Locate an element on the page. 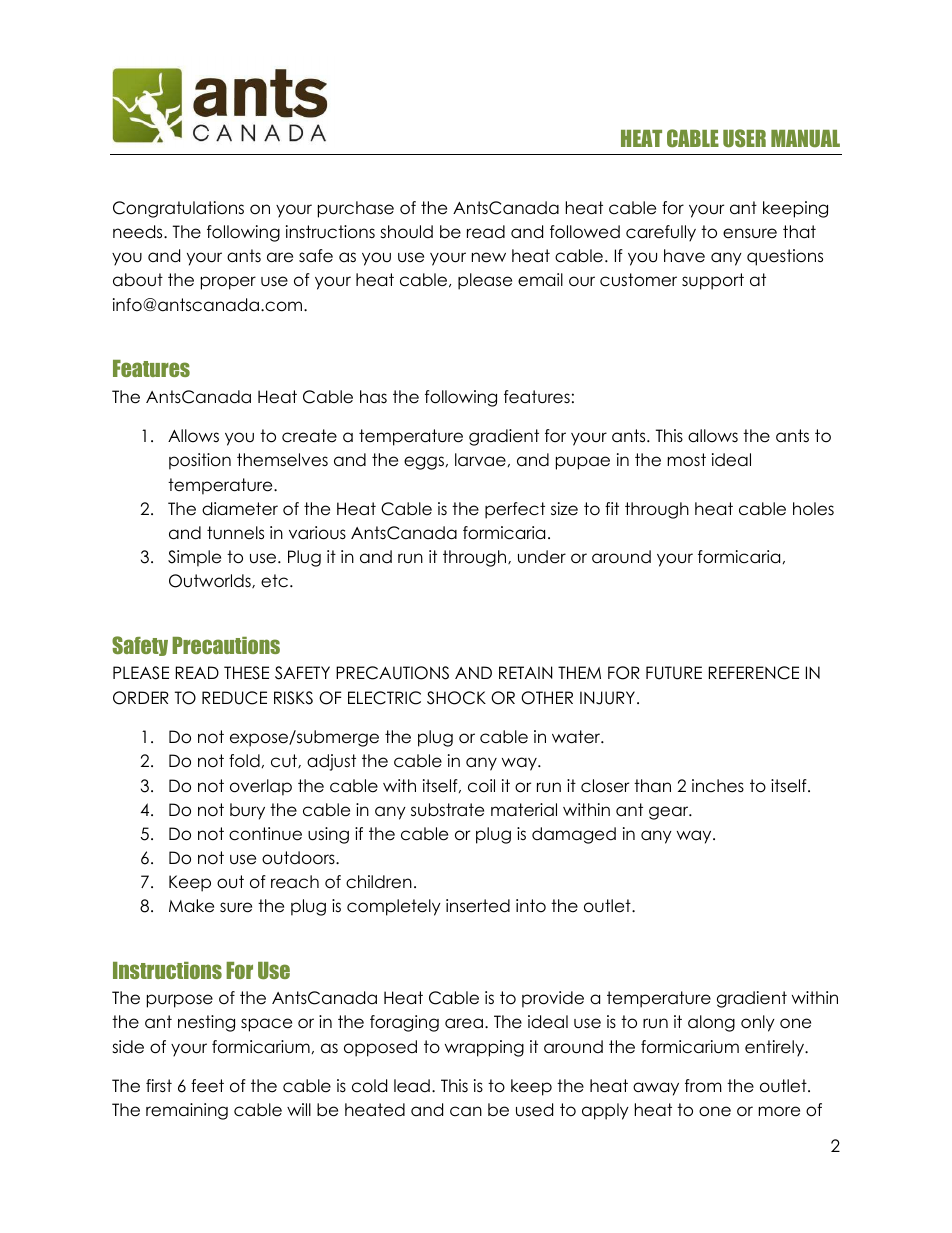 The height and width of the page is (1233, 952). larvae is located at coordinates (480, 460).
